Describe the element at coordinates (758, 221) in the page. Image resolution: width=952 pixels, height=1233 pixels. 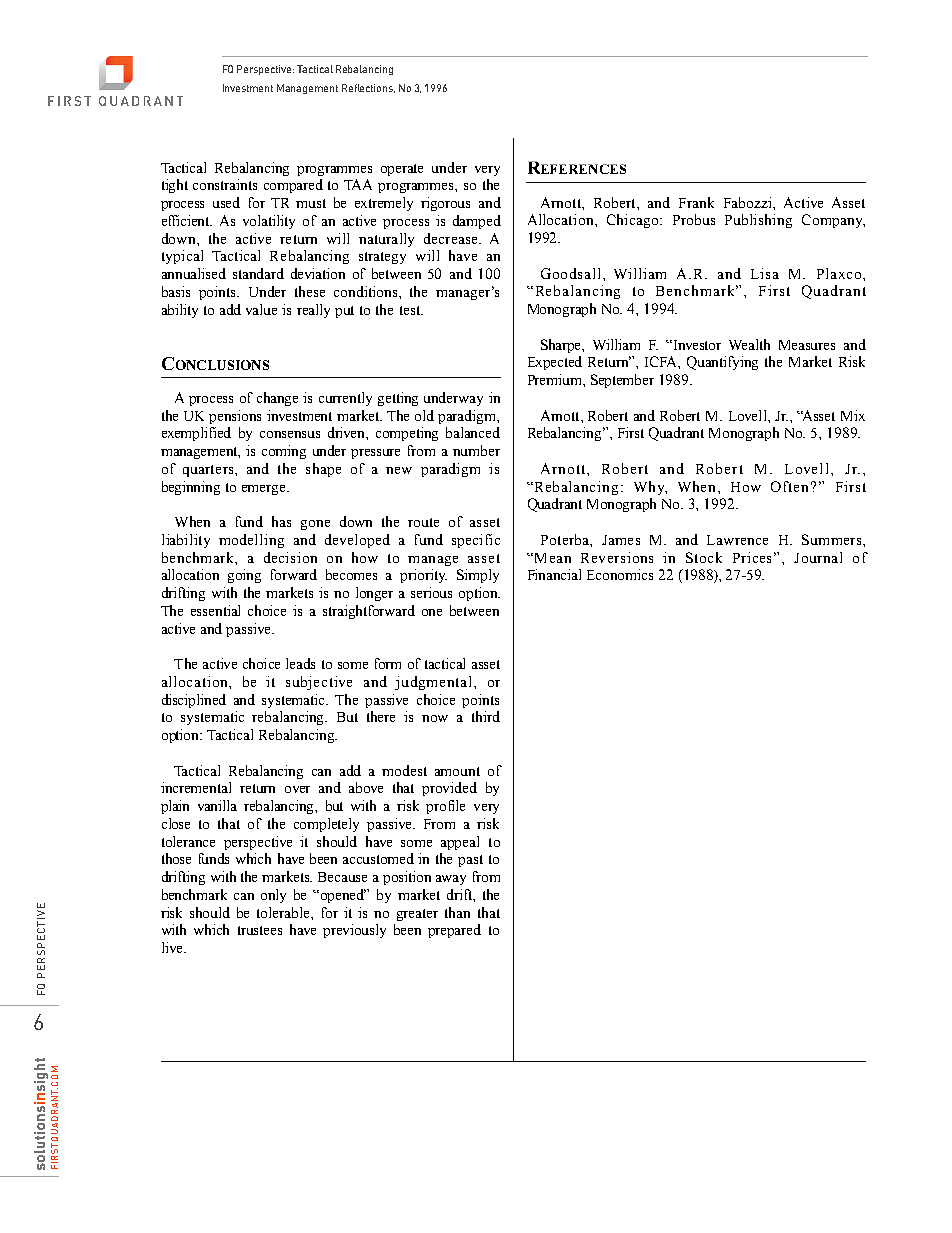
I see `Publishing` at that location.
